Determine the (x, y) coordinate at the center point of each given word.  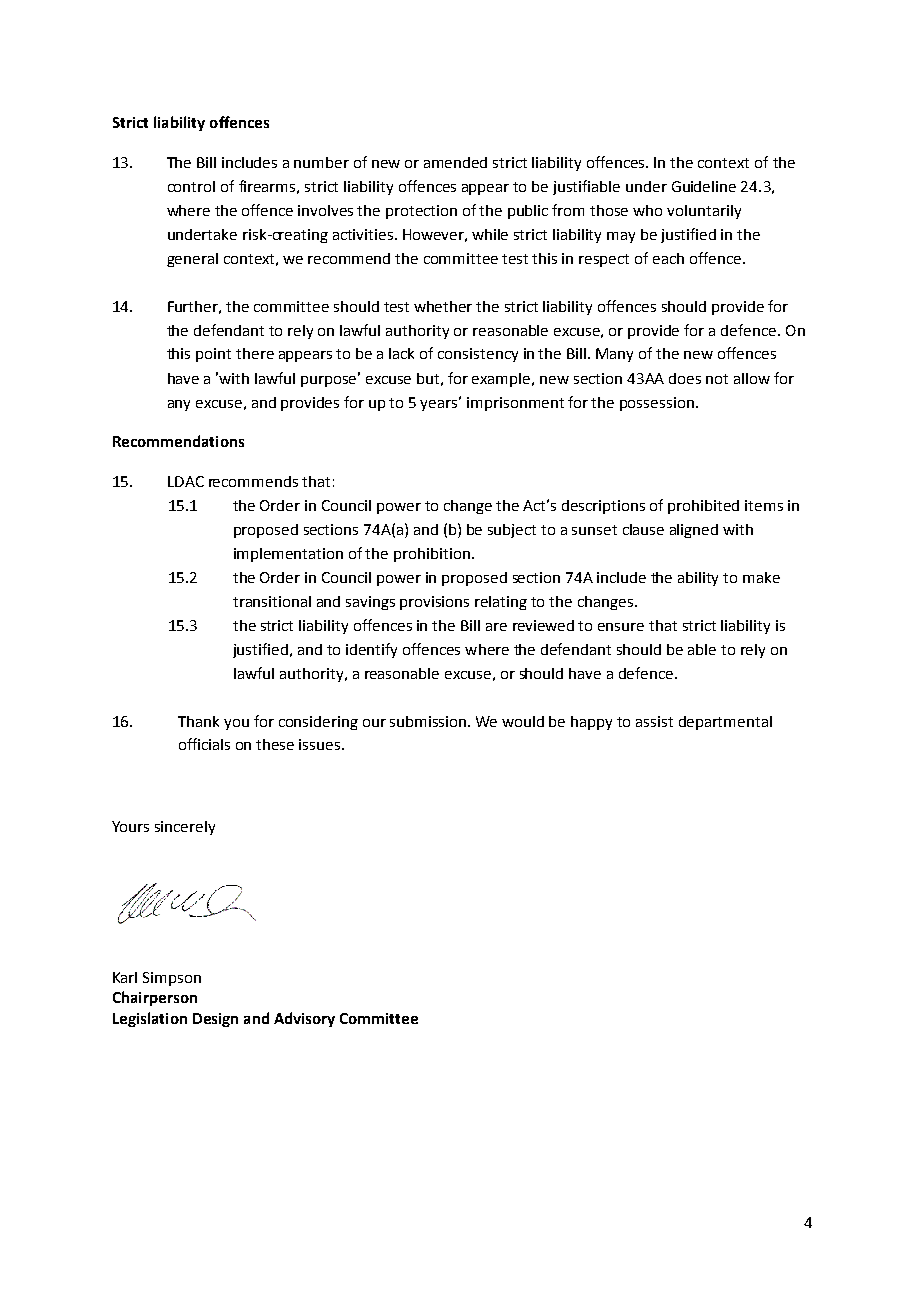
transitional (272, 601)
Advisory (304, 1019)
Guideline (704, 186)
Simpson (172, 979)
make (761, 577)
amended (455, 162)
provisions (434, 603)
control (191, 186)
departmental (725, 723)
